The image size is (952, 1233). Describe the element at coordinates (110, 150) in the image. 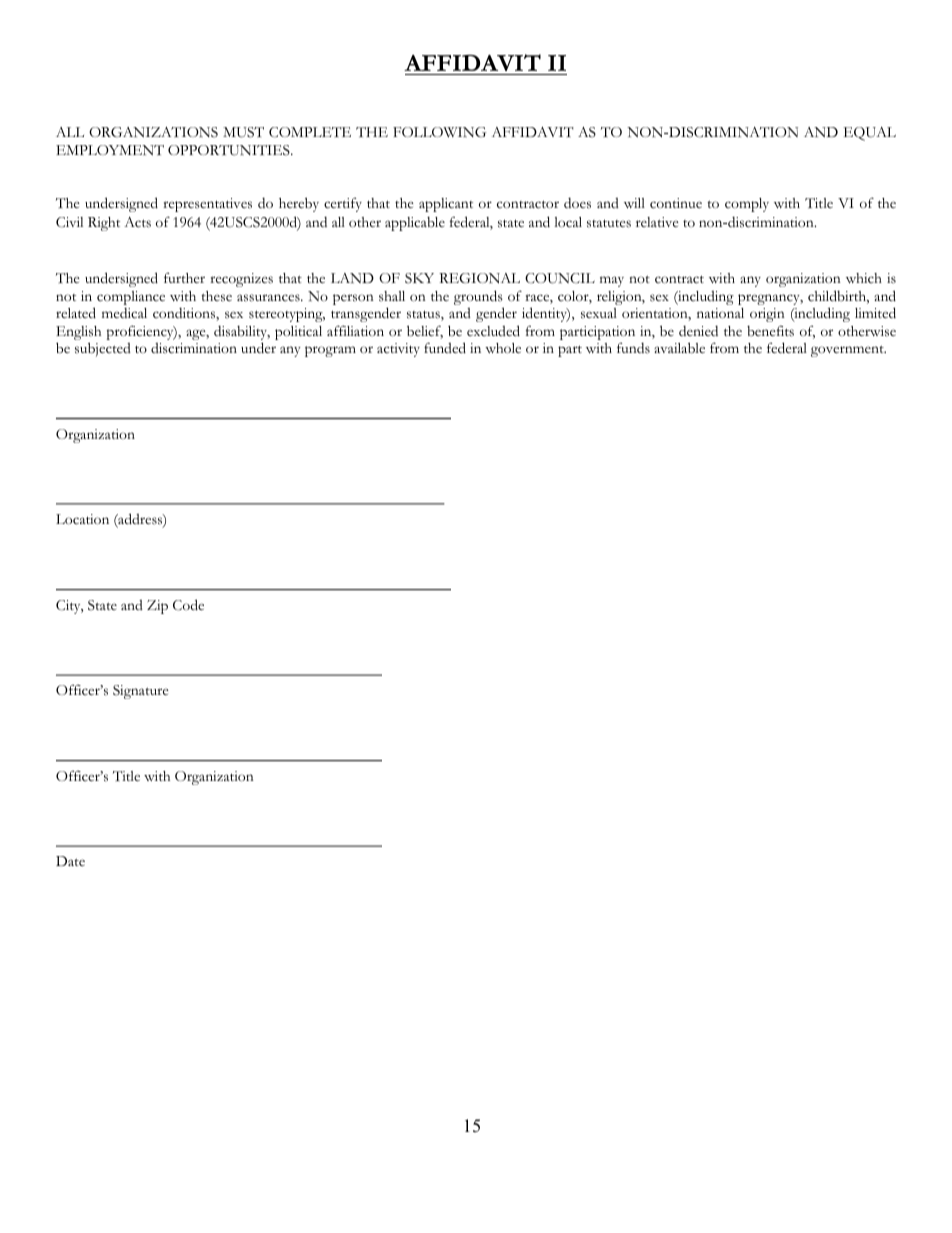

I see `EMPLOYMENT` at that location.
